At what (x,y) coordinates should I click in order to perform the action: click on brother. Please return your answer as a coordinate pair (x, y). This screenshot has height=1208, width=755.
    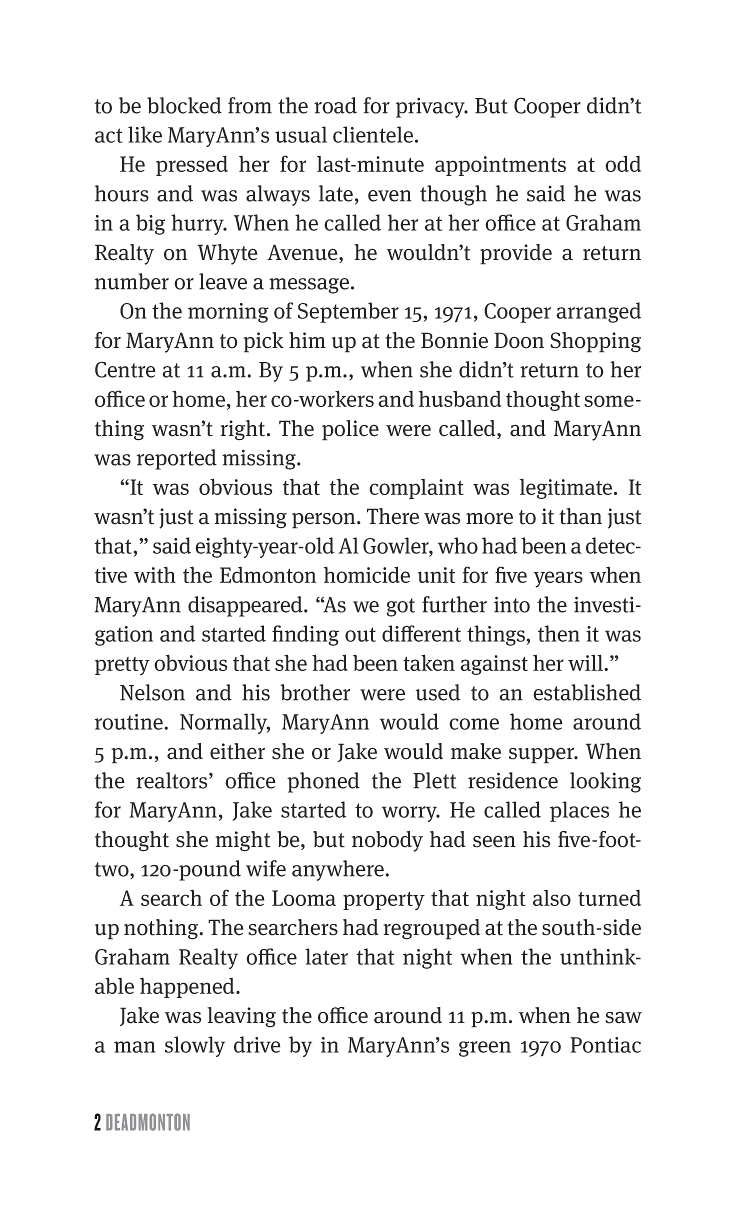
    Looking at the image, I should click on (315, 692).
